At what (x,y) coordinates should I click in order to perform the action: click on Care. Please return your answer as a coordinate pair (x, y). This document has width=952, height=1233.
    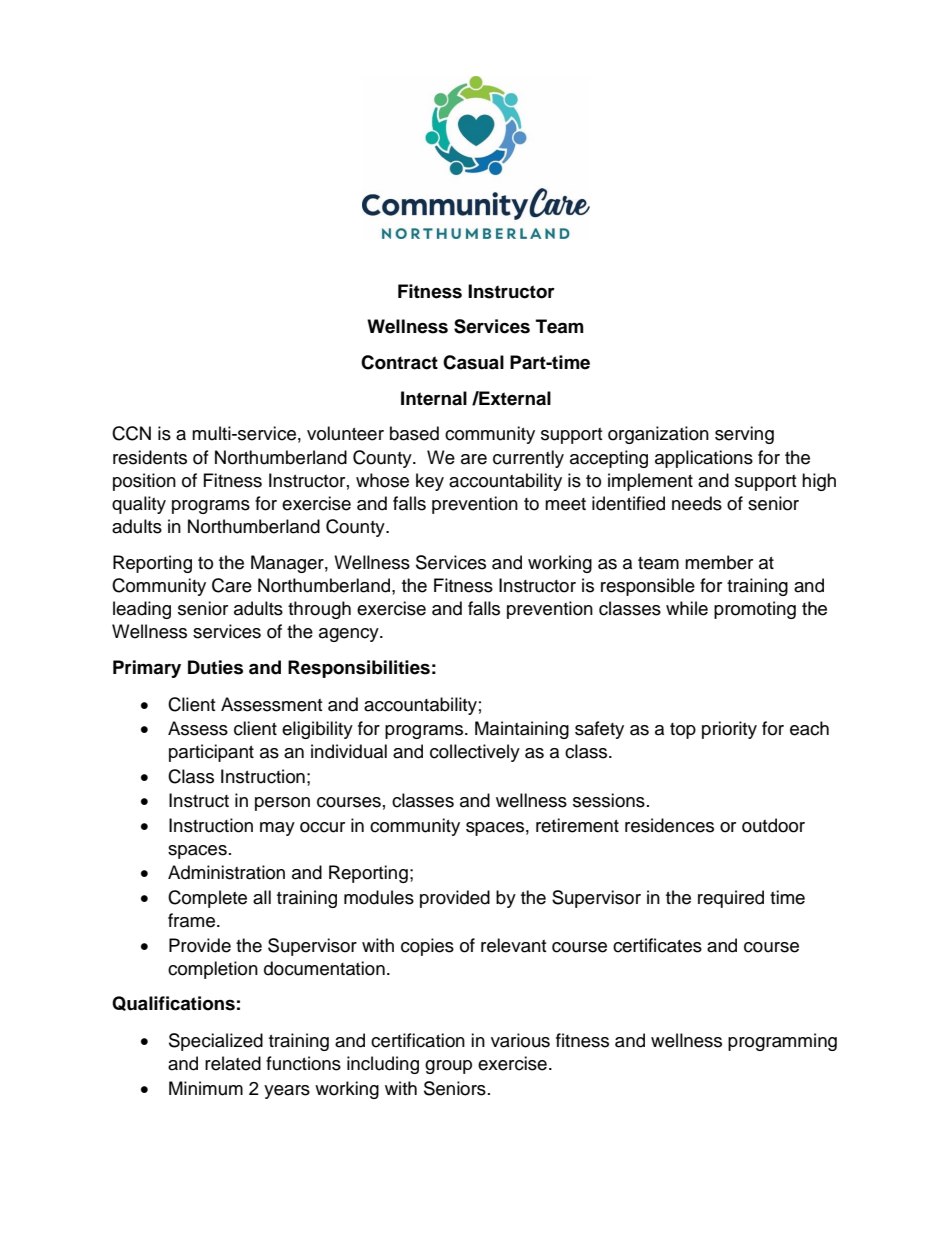
    Looking at the image, I should click on (232, 585).
